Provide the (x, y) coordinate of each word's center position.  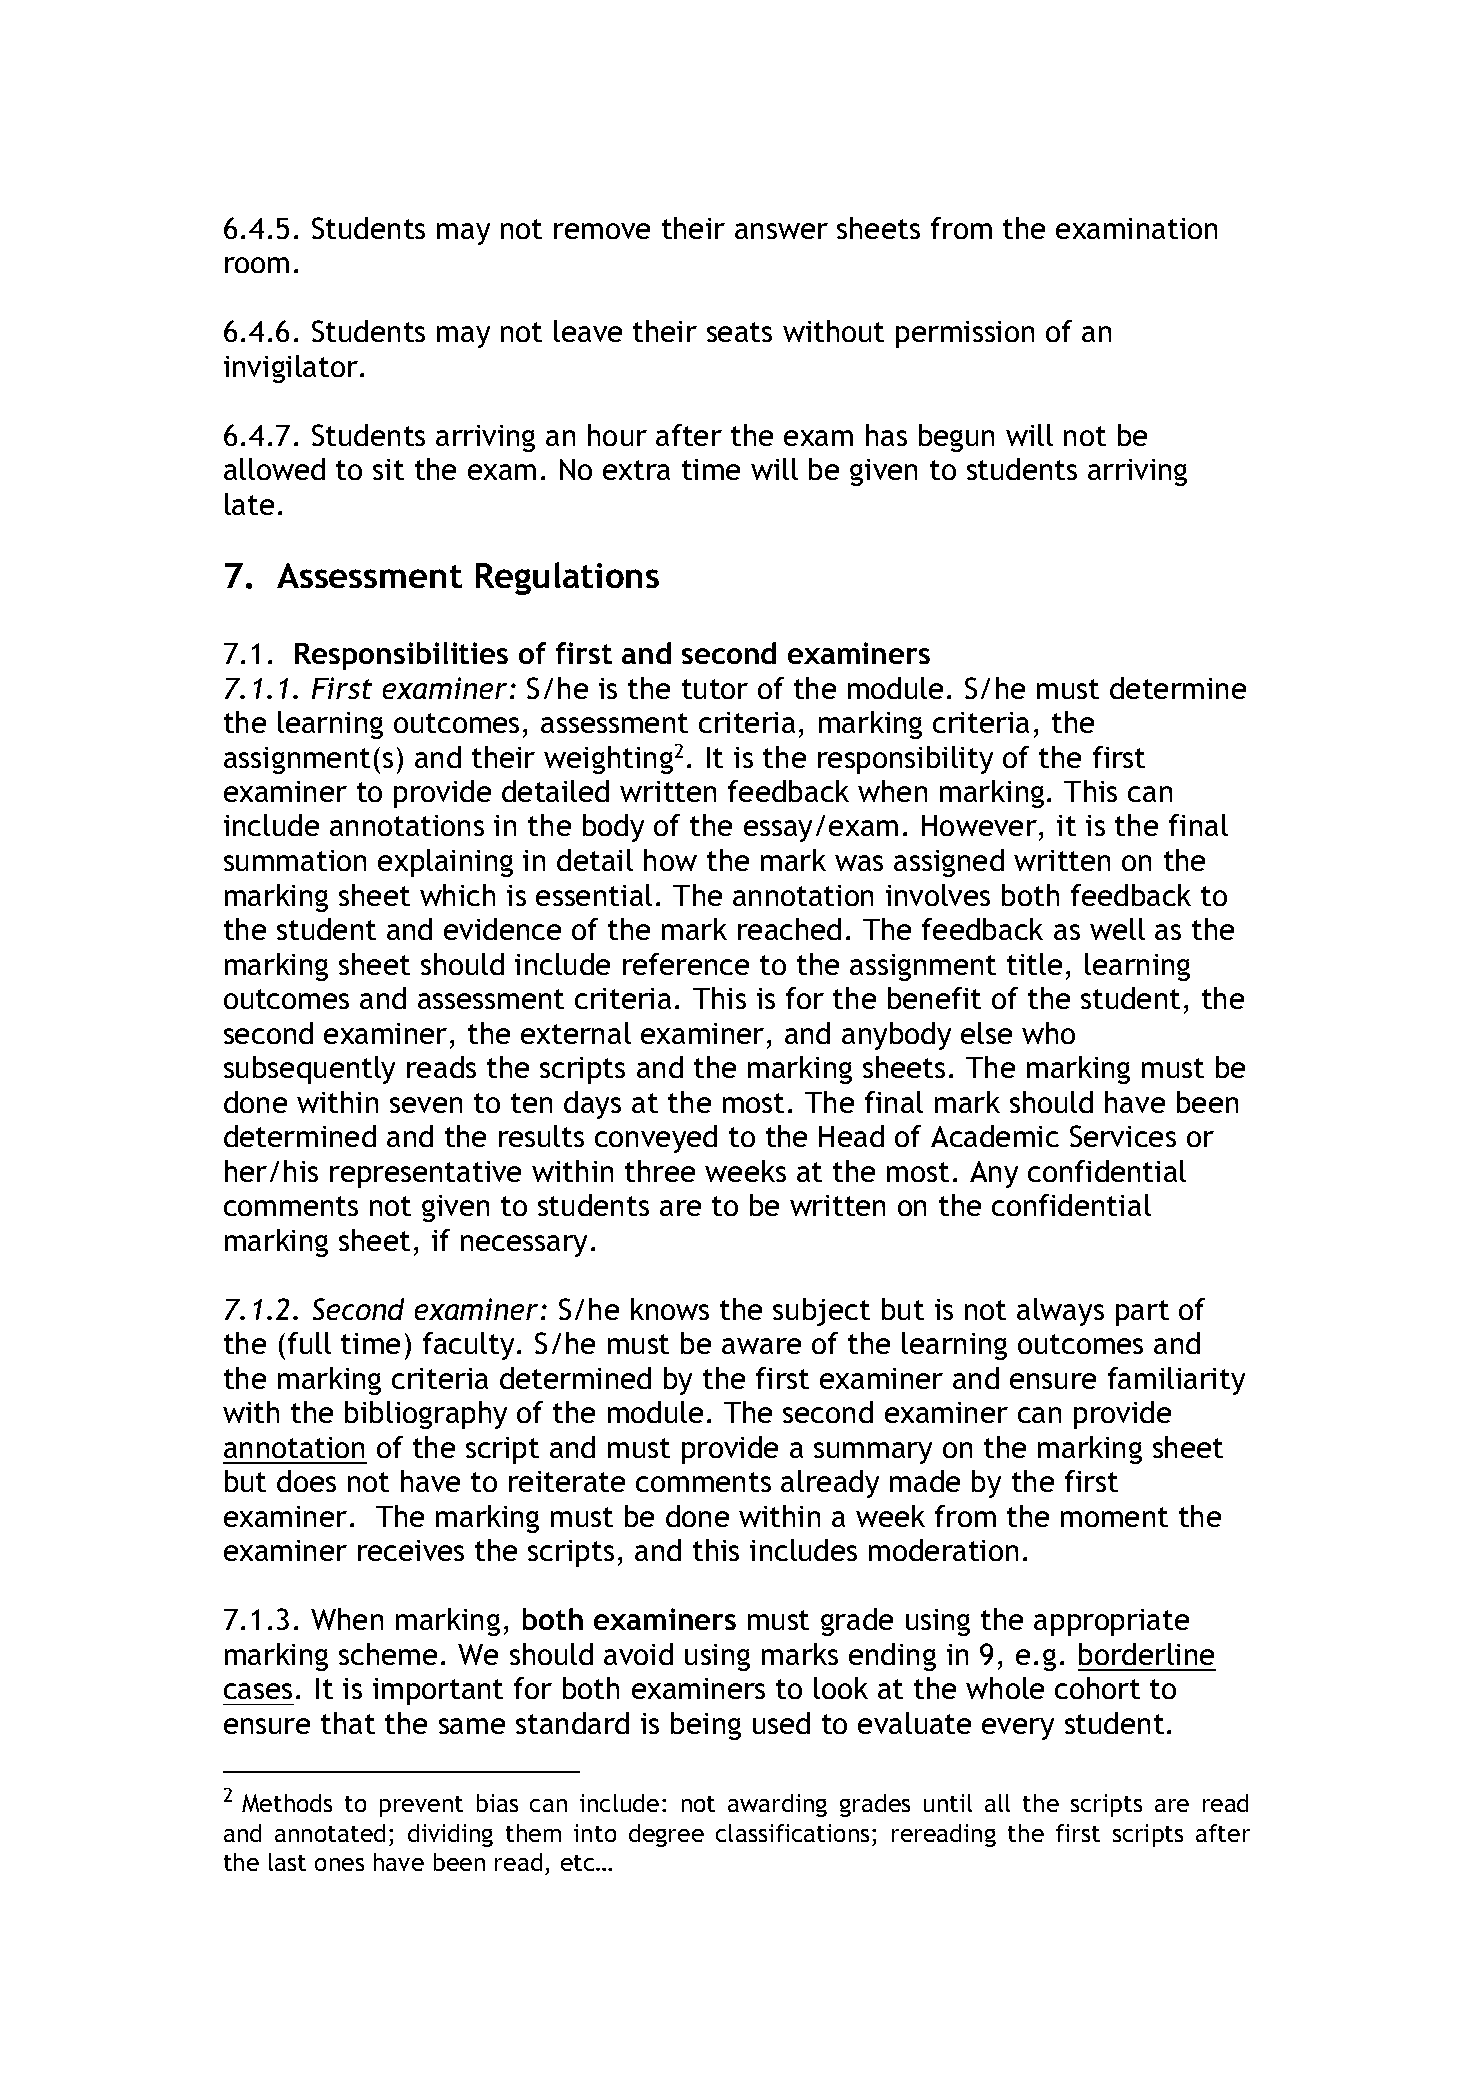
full (309, 1343)
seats (739, 332)
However (979, 825)
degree (666, 1835)
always (1060, 1312)
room (257, 265)
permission (965, 334)
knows (670, 1309)
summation (295, 860)
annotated (330, 1833)
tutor (715, 689)
